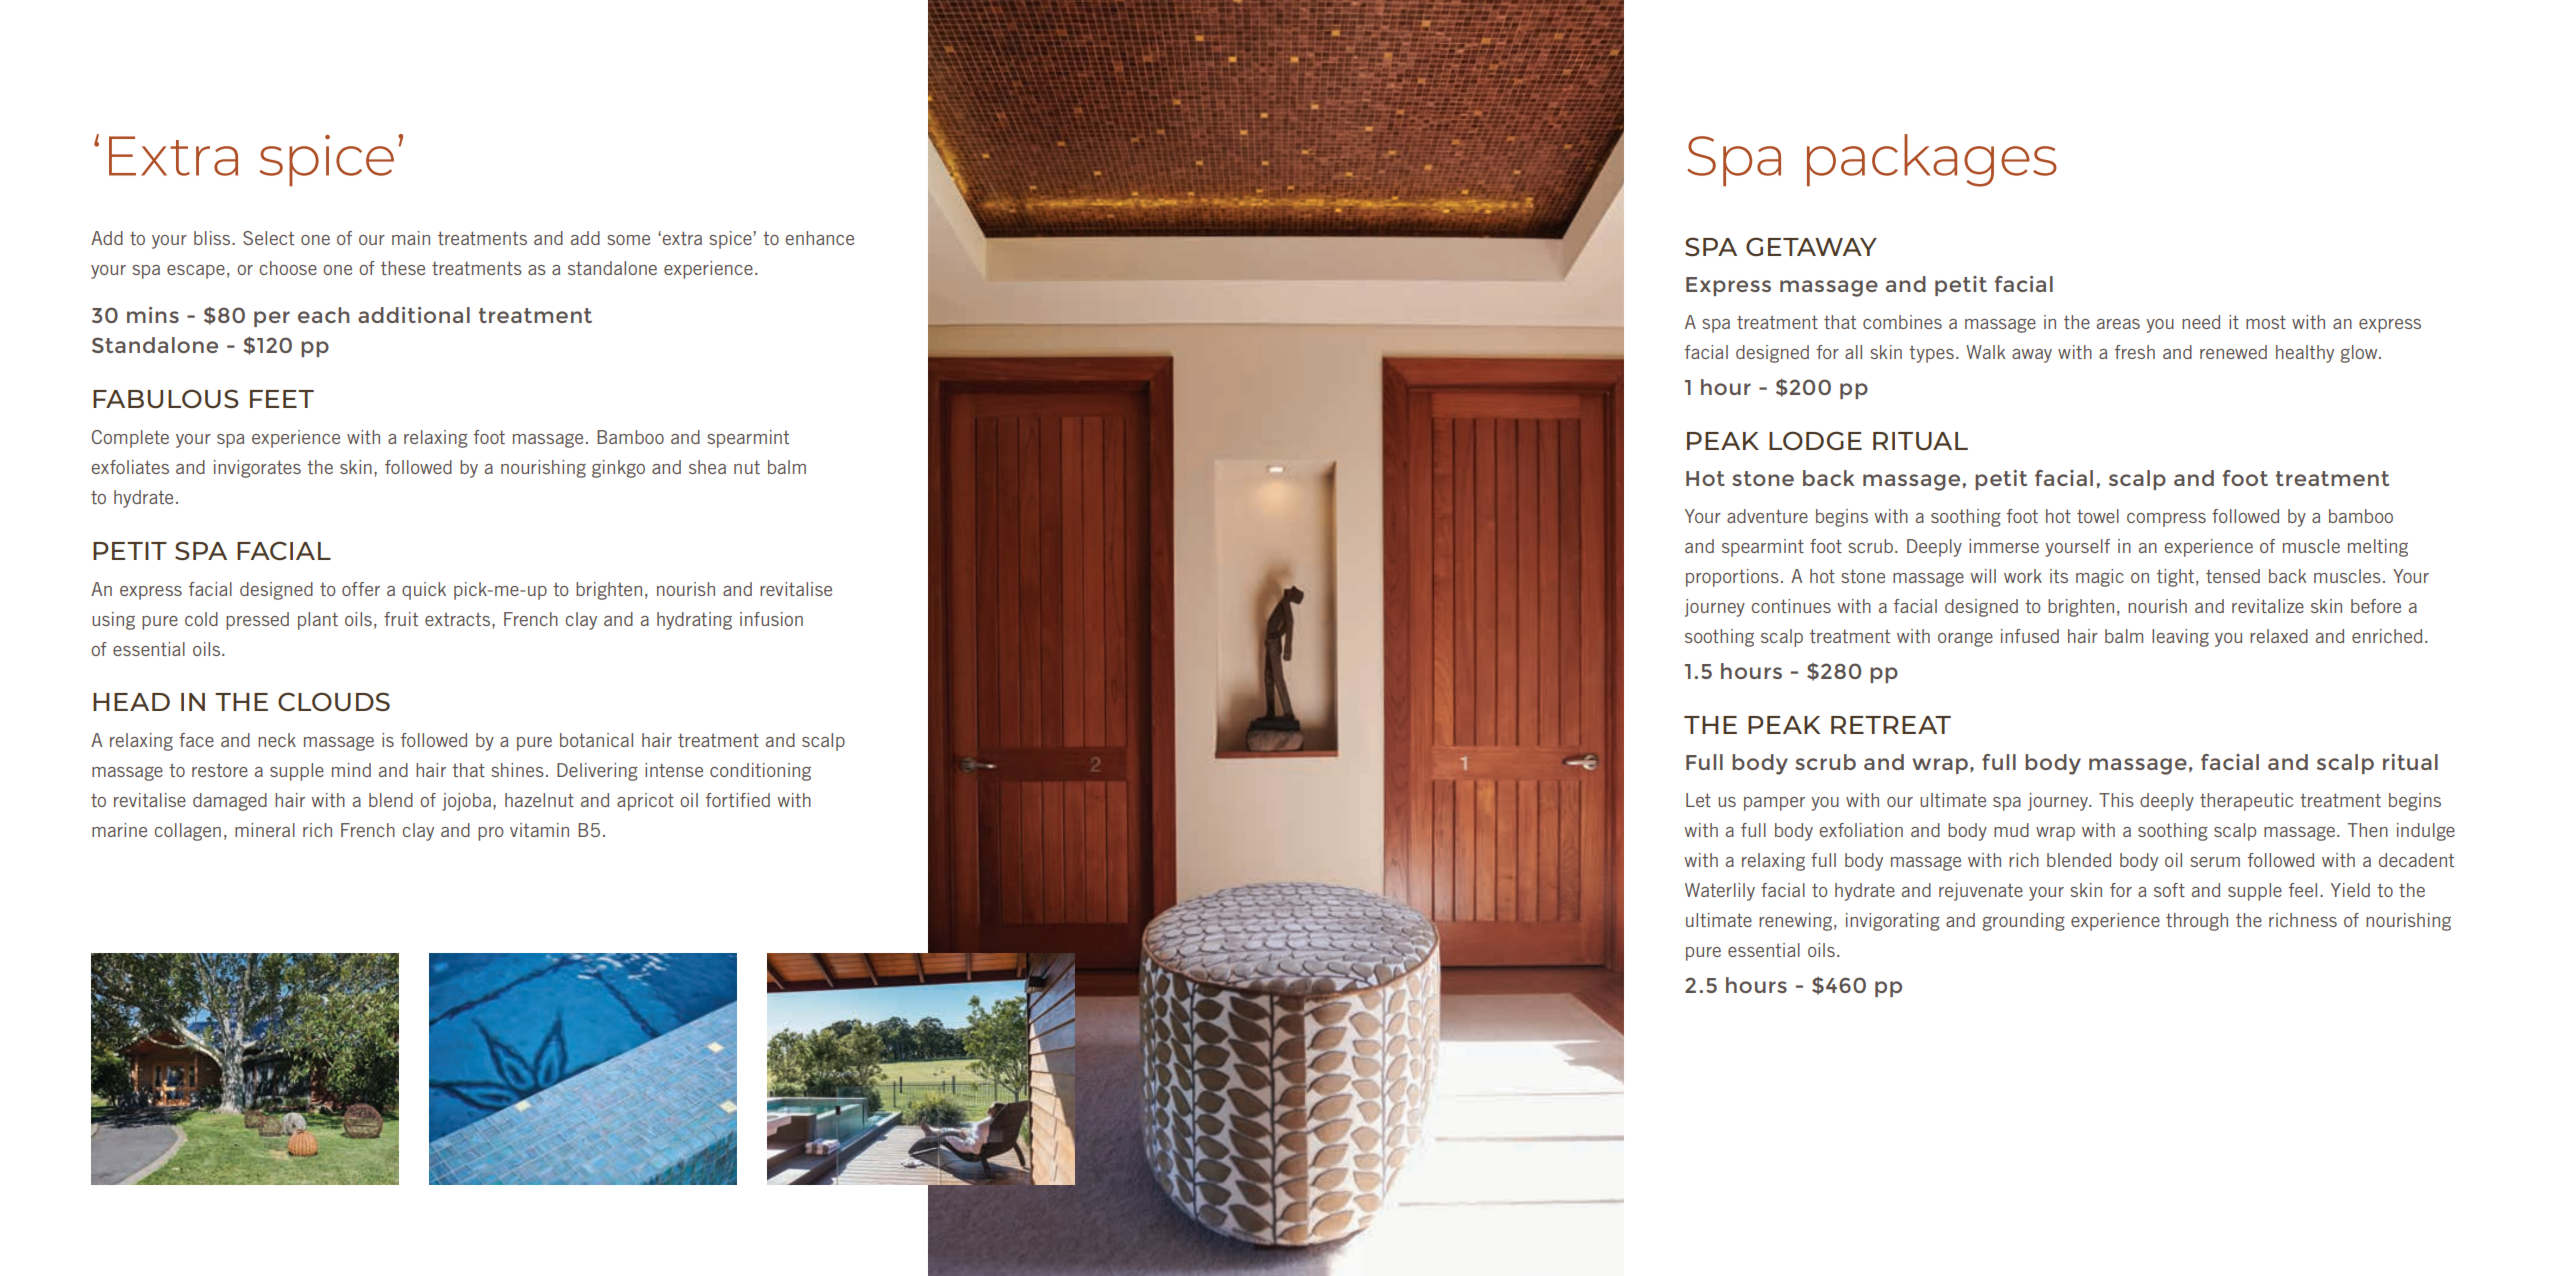 This image has width=2552, height=1276. Describe the element at coordinates (1932, 160) in the image. I see `packages` at that location.
